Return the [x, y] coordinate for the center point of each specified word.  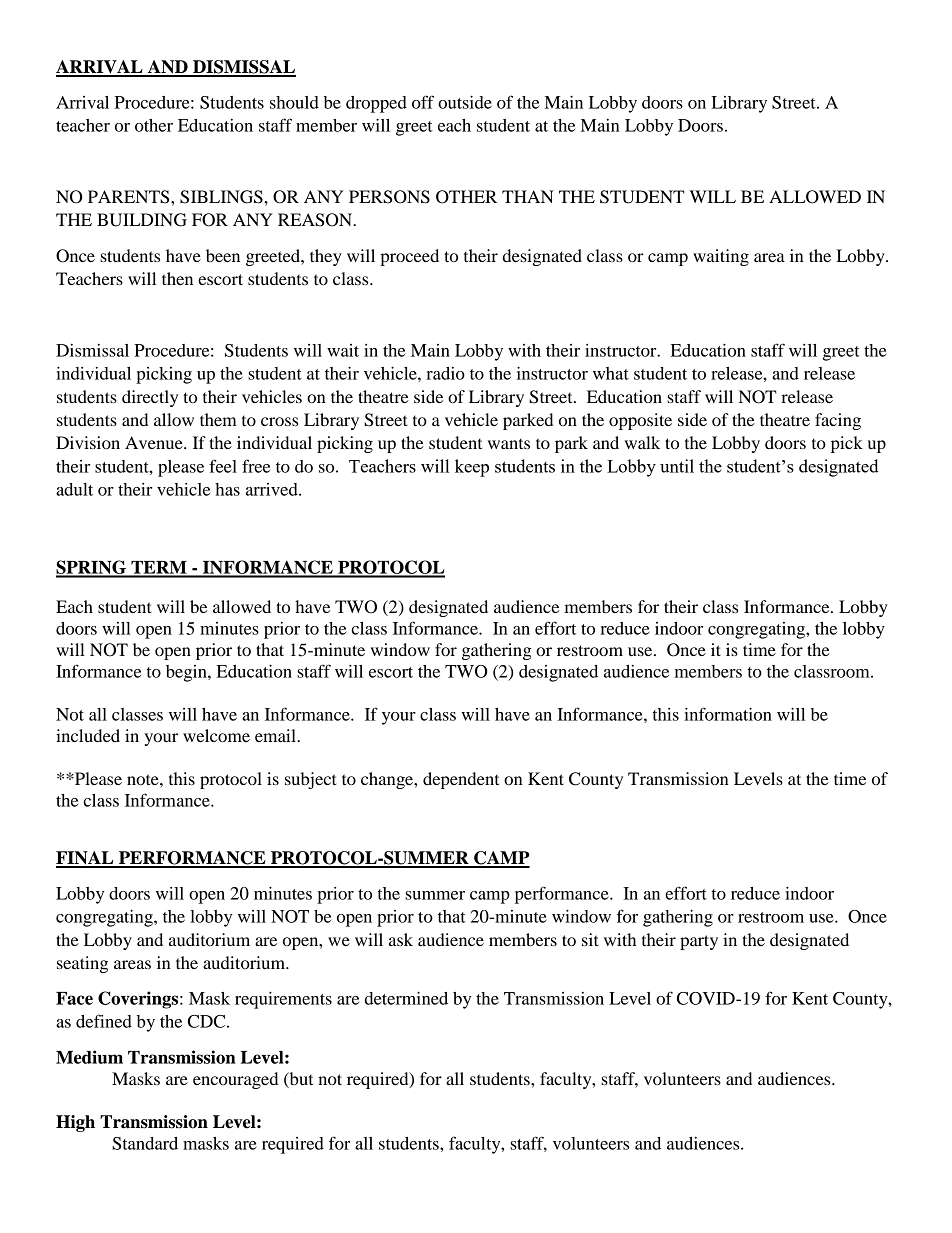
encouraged [235, 1080]
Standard [145, 1143]
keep [472, 468]
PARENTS [130, 197]
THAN [528, 196]
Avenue [155, 442]
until [677, 466]
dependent [461, 780]
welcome [216, 735]
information [728, 714]
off [423, 102]
